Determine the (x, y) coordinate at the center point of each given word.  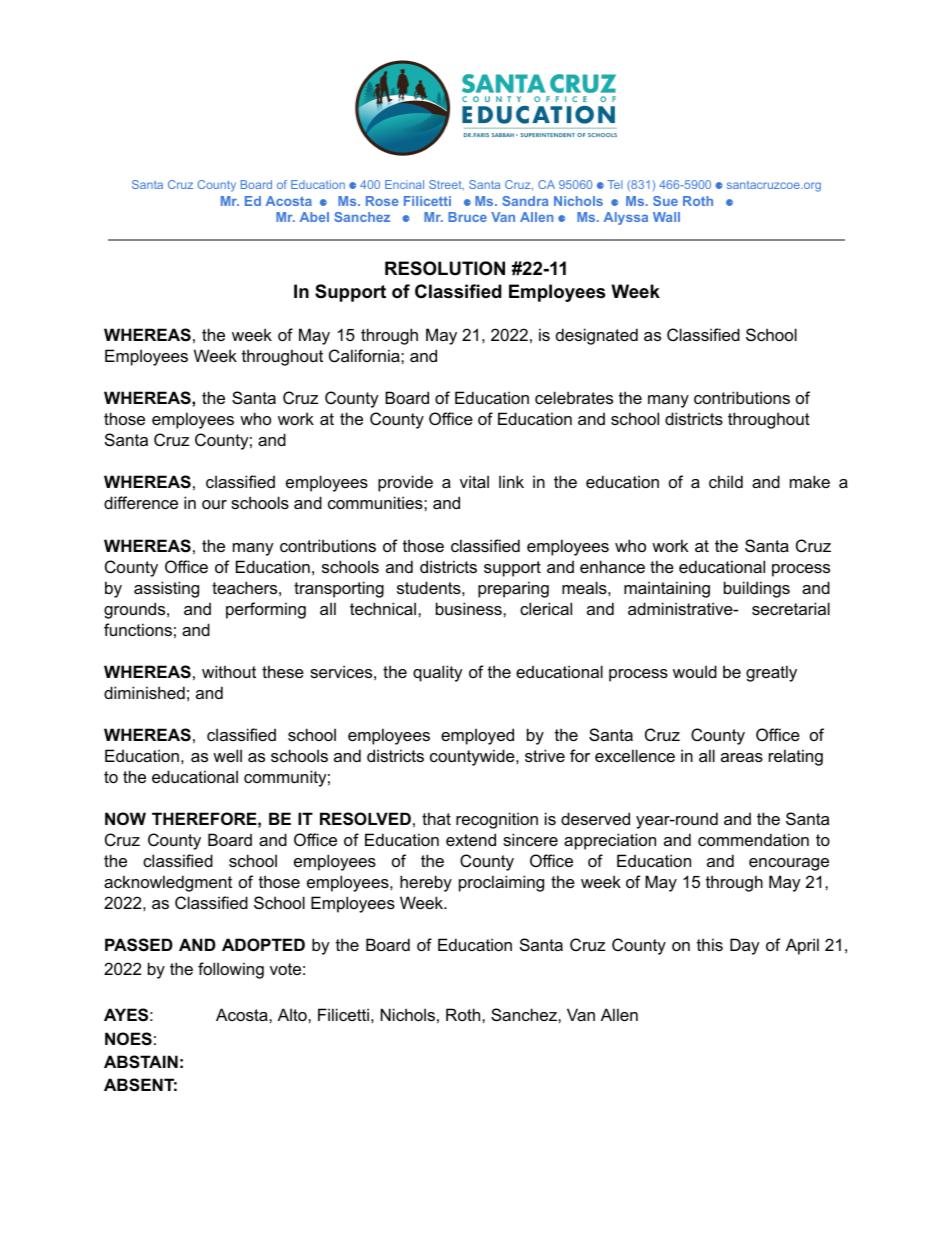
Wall (666, 217)
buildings (757, 589)
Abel (314, 217)
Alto (293, 1014)
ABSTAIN (141, 1062)
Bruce (467, 217)
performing (266, 610)
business (470, 608)
